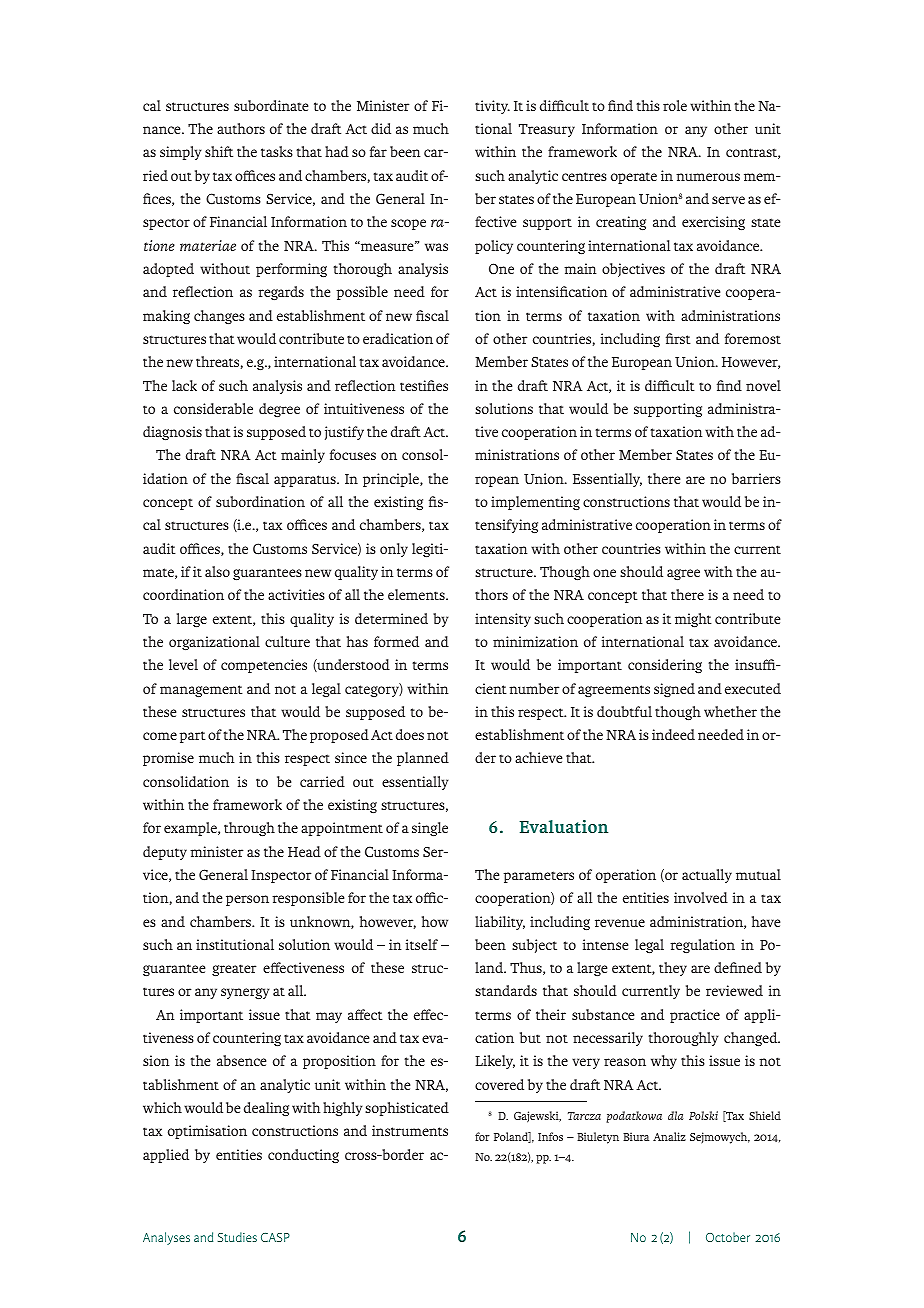 This screenshot has width=924, height=1308. Describe the element at coordinates (219, 317) in the screenshot. I see `changes` at that location.
